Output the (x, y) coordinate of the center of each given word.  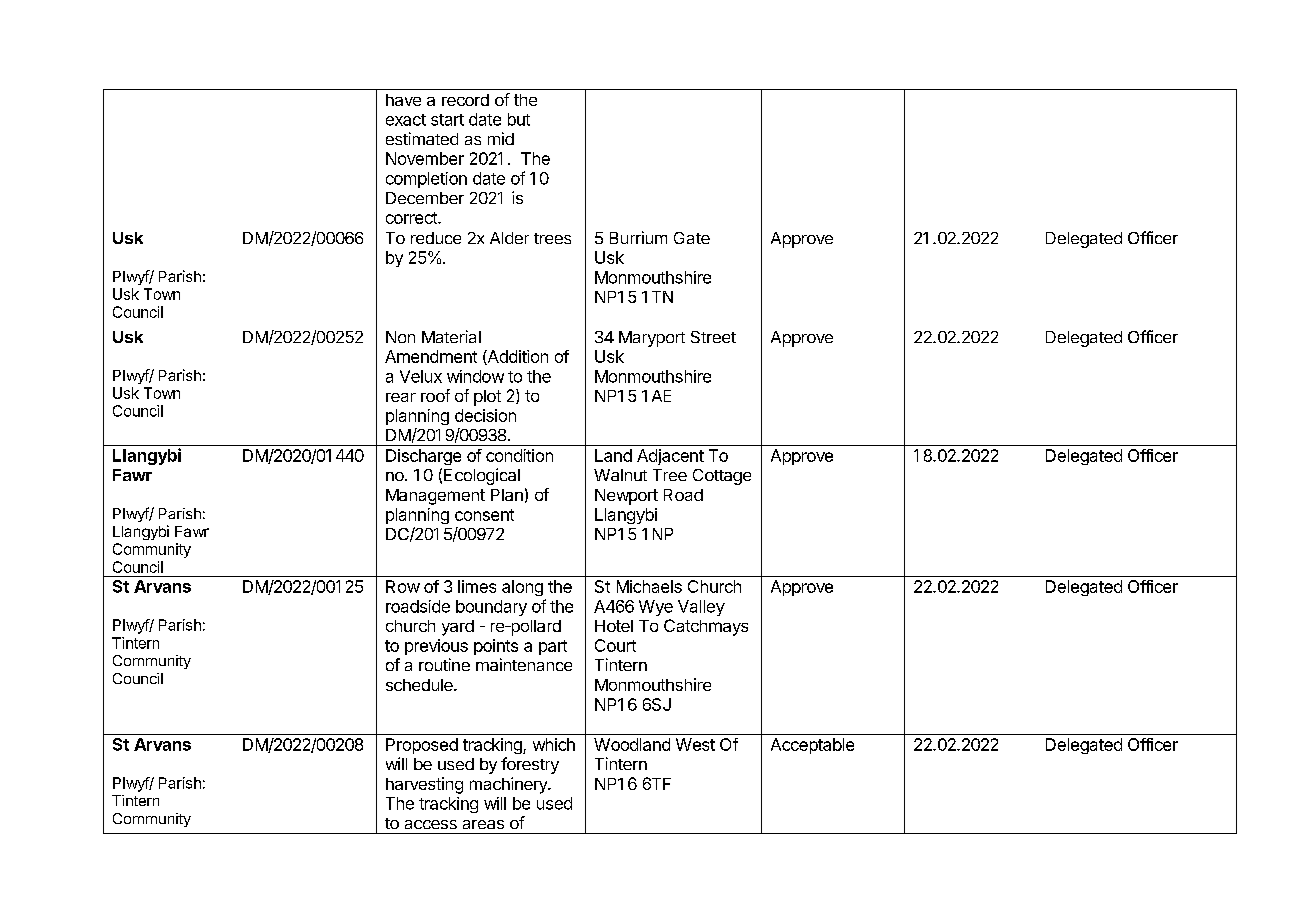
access (431, 824)
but (519, 119)
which (554, 744)
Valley (701, 608)
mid (501, 138)
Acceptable (812, 746)
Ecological (482, 476)
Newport (626, 497)
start (447, 120)
